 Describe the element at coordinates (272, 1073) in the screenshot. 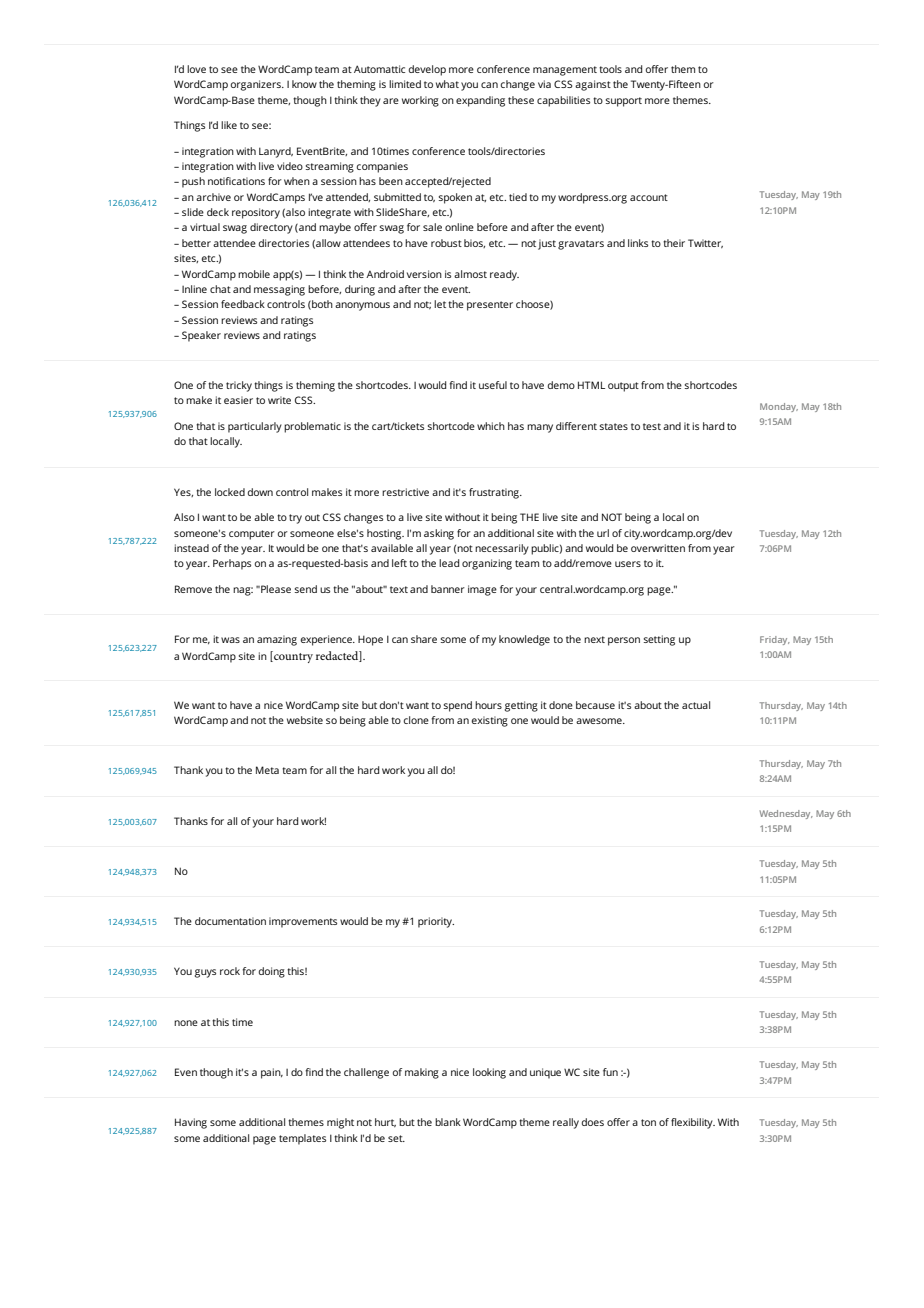

I see `pain` at that location.
